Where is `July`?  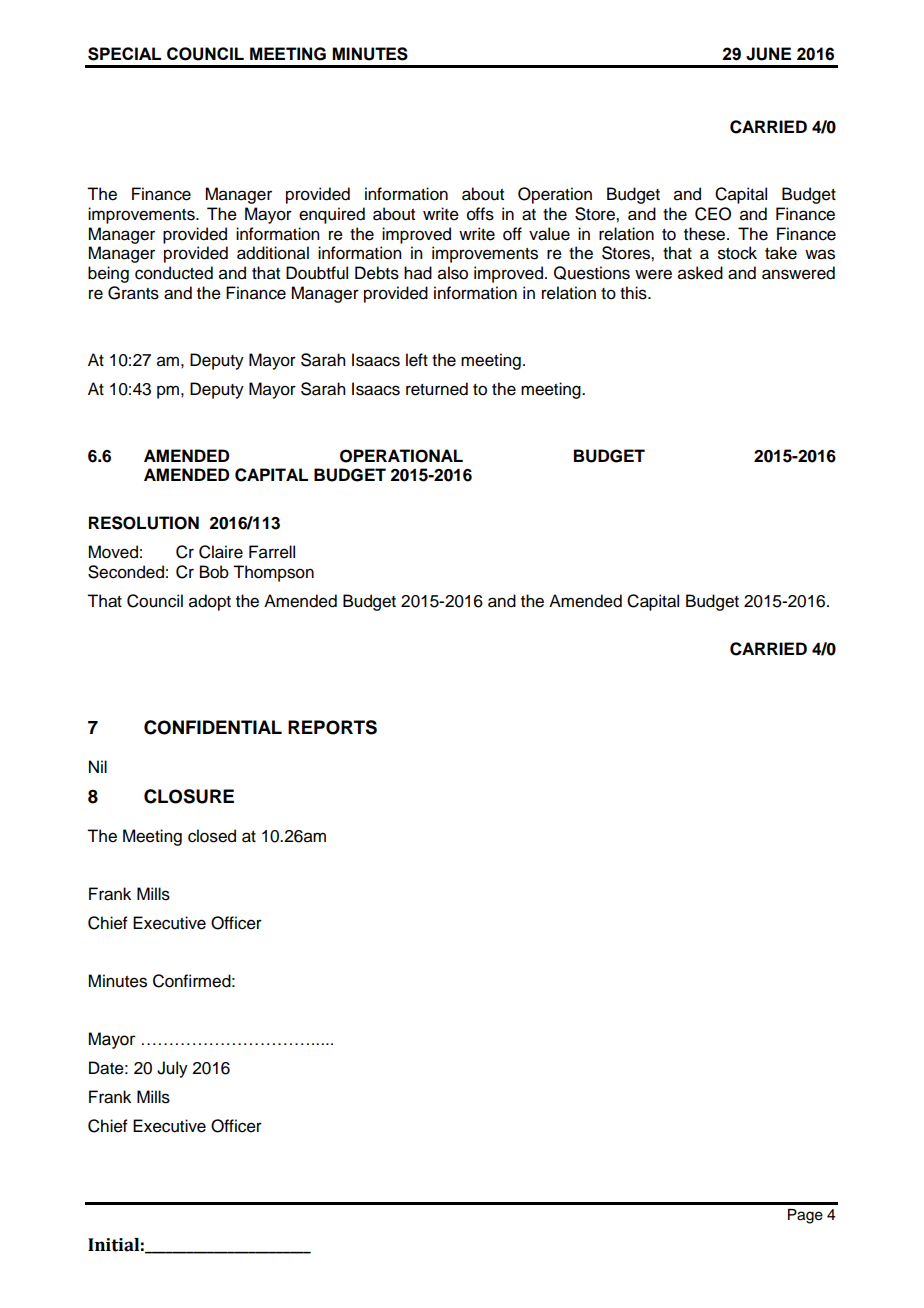 July is located at coordinates (172, 1069).
